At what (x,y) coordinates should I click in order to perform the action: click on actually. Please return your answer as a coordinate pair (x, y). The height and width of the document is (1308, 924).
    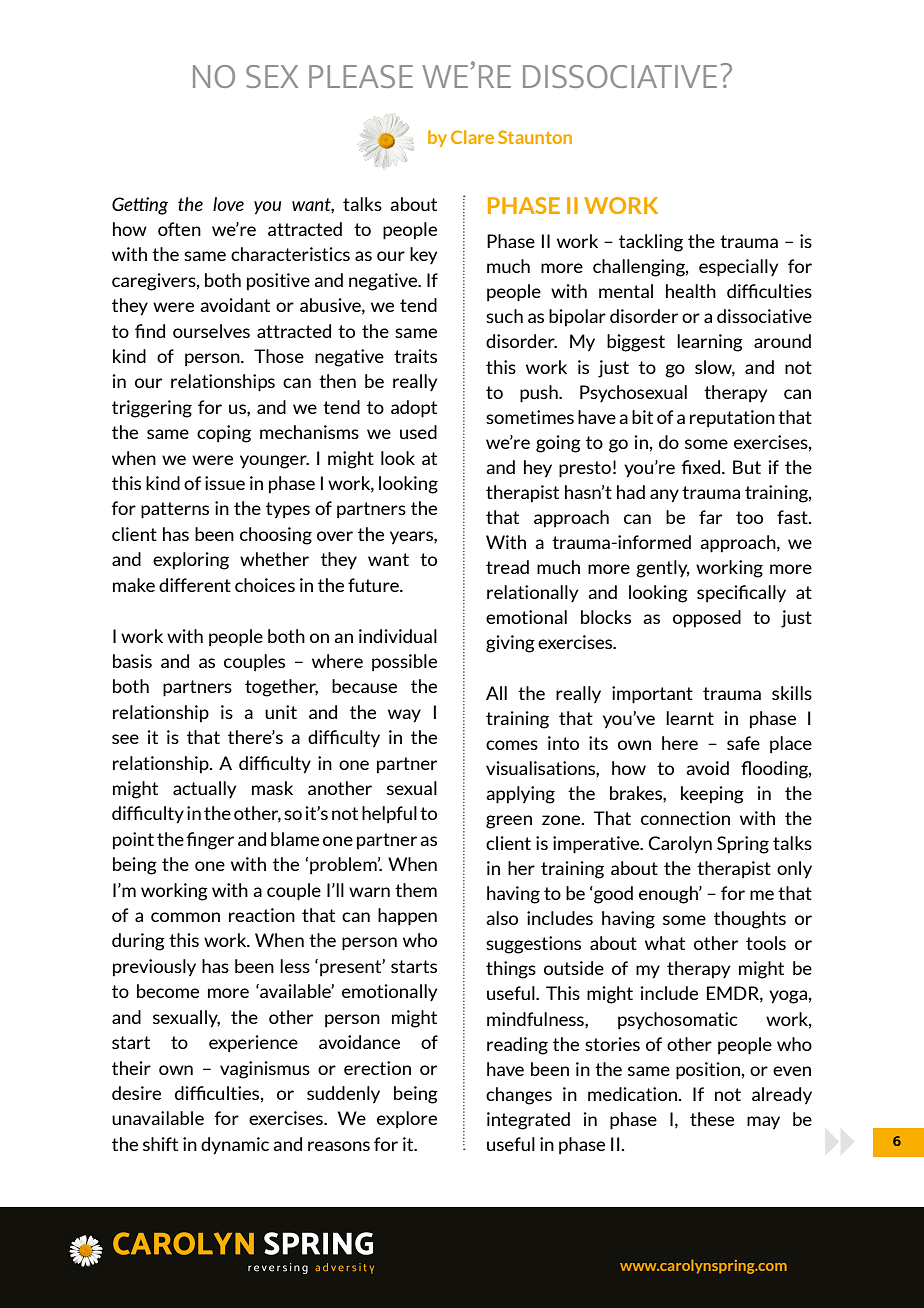
    Looking at the image, I should click on (204, 789).
